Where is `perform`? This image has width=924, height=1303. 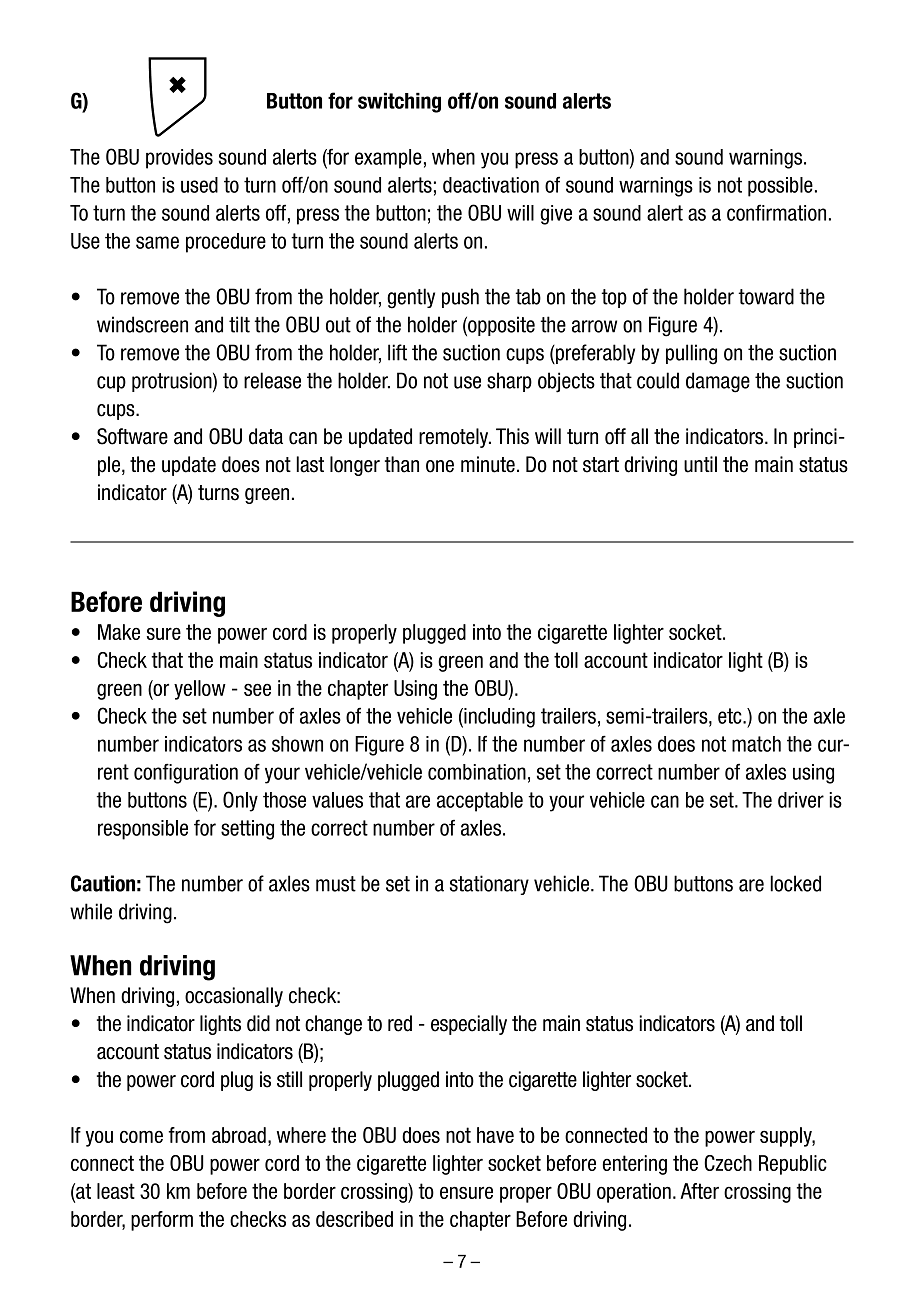
perform is located at coordinates (162, 1221).
